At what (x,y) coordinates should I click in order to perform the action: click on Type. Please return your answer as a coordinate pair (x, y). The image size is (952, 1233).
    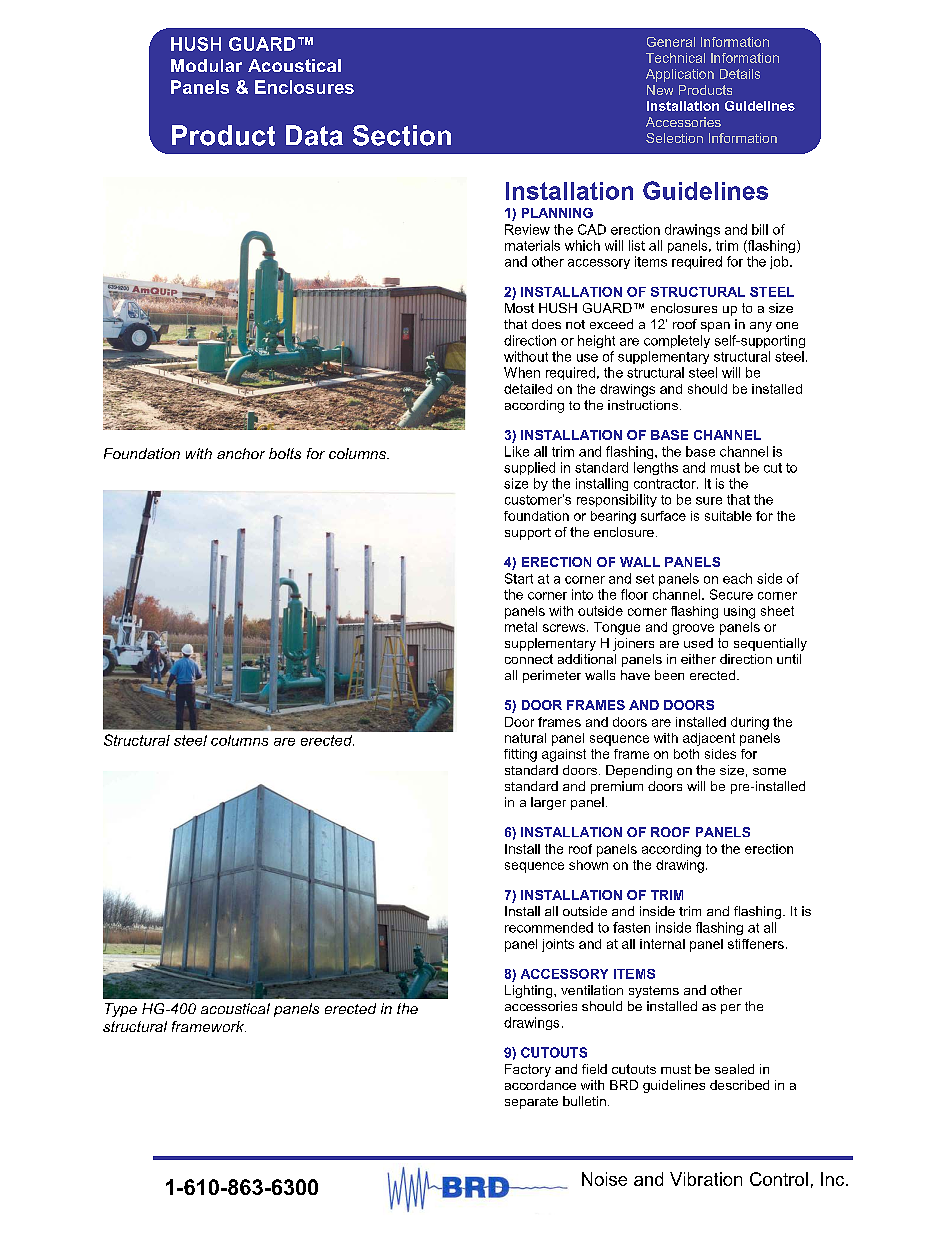
    Looking at the image, I should click on (121, 1010).
